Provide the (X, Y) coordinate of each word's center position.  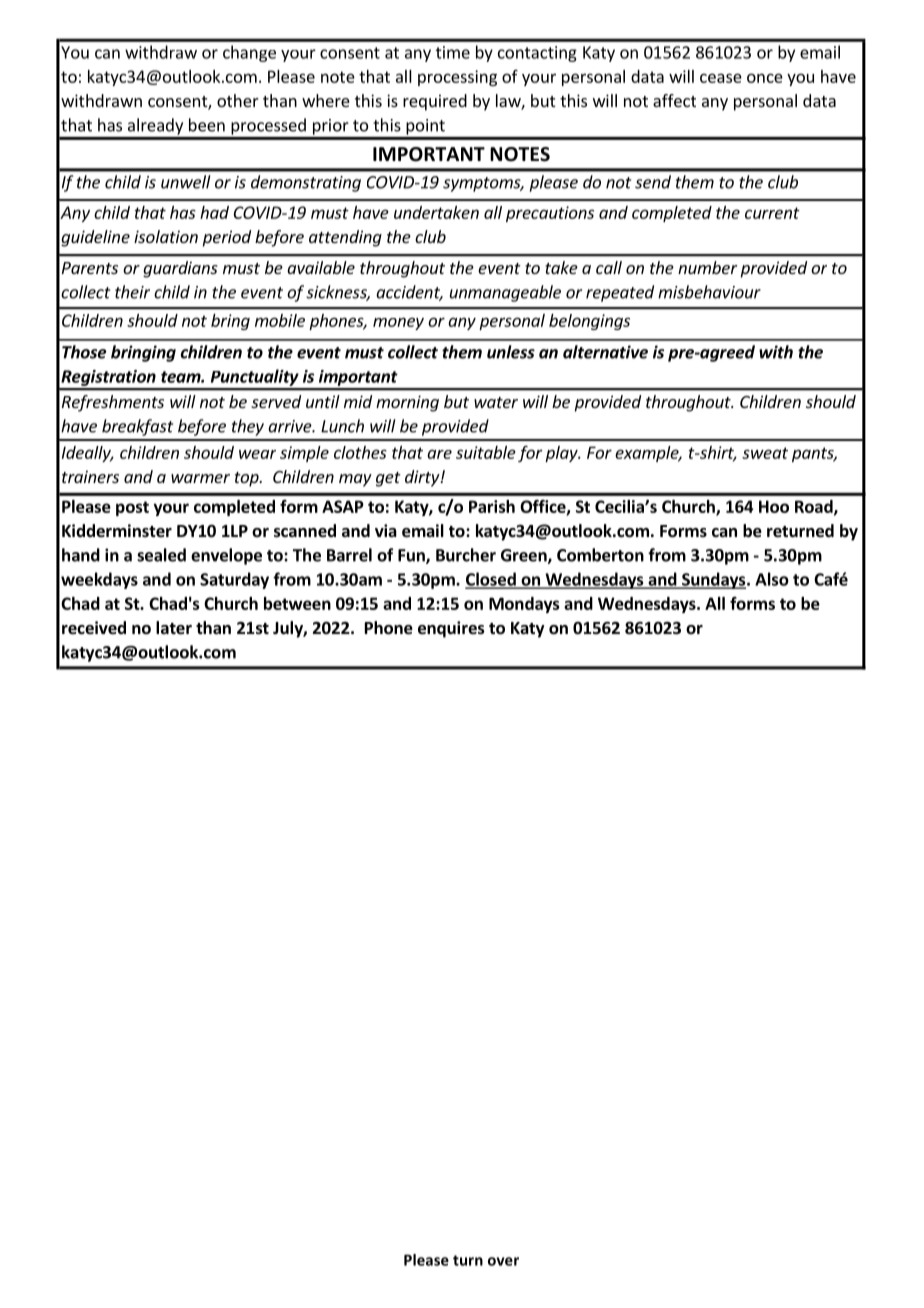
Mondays (524, 605)
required (435, 102)
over (503, 1261)
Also (772, 579)
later (174, 628)
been (207, 125)
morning (407, 403)
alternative (605, 352)
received (94, 628)
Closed (491, 580)
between (297, 603)
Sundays (714, 580)
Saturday (234, 580)
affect (674, 100)
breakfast (137, 427)
